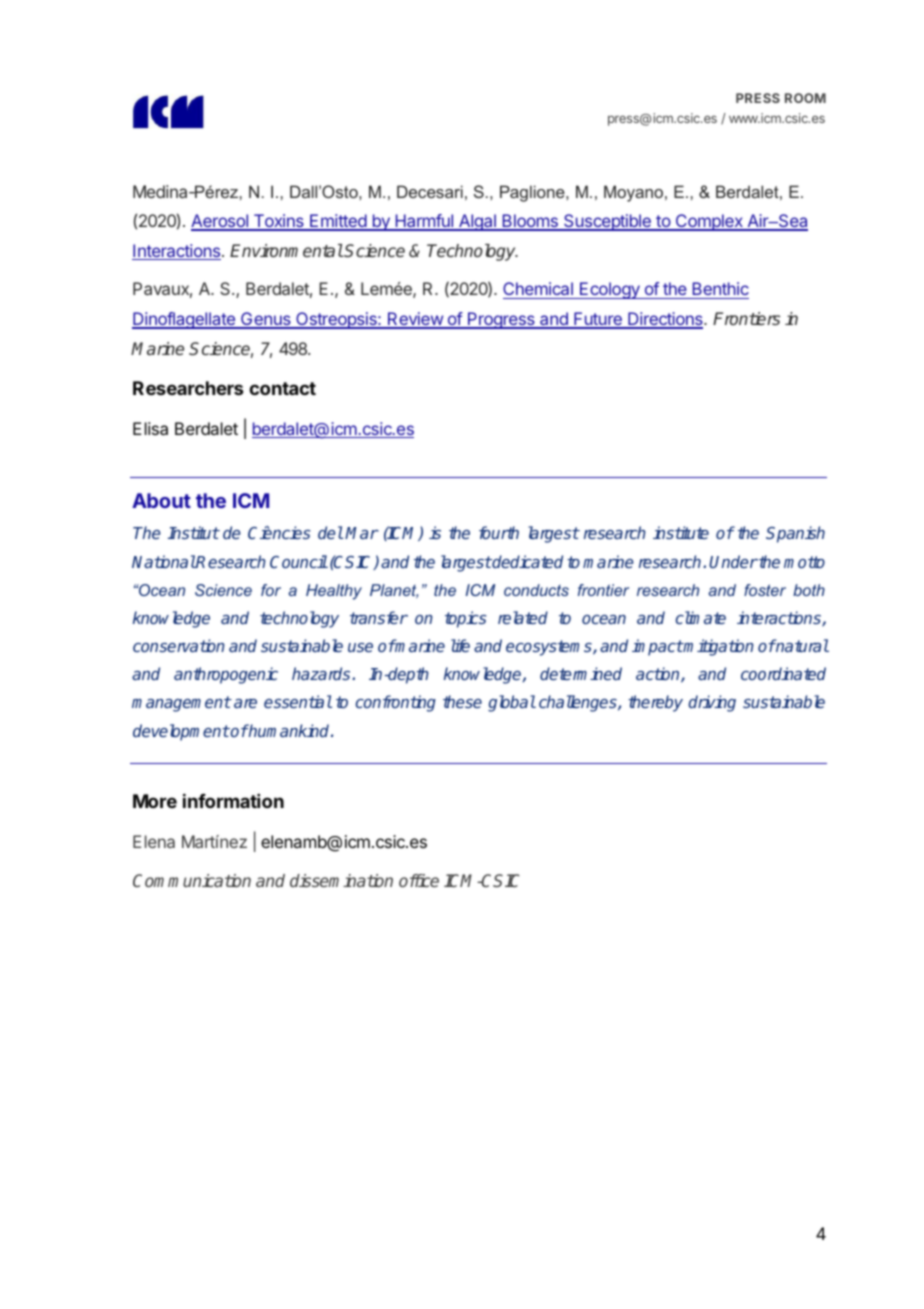  I want to click on ROOM, so click(805, 98).
